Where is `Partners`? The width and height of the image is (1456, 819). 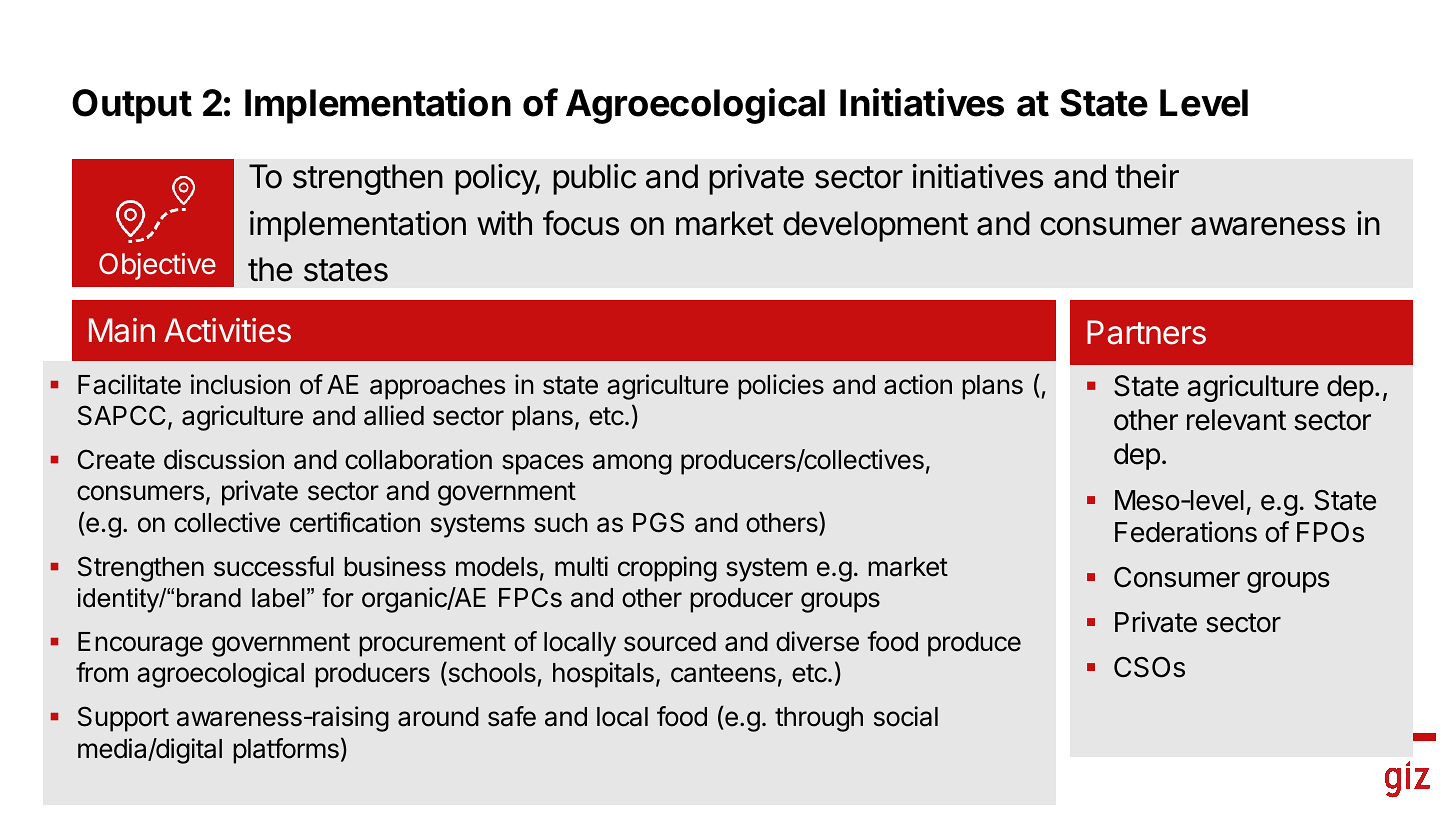
Partners is located at coordinates (1146, 332).
